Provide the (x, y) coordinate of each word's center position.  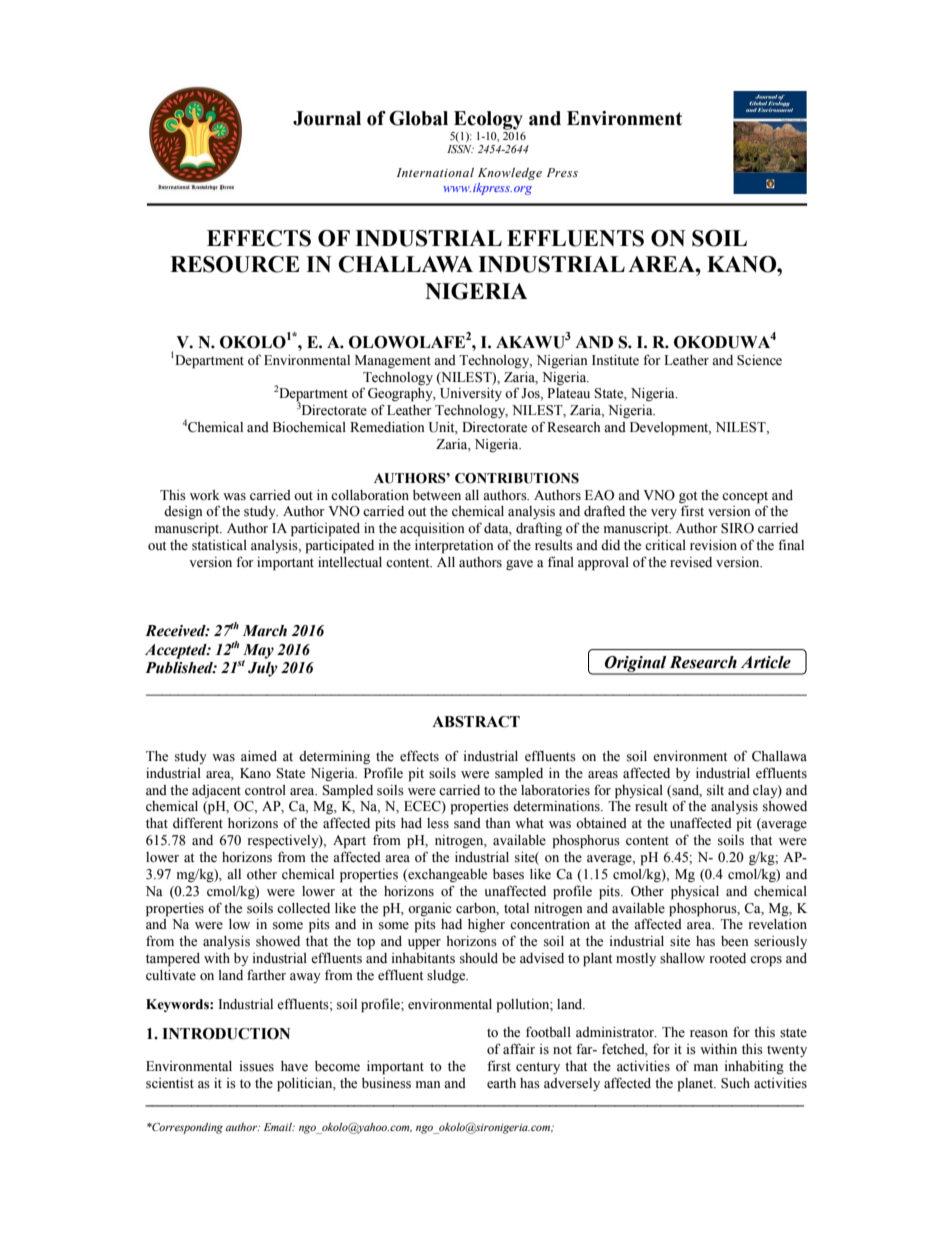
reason (709, 1034)
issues (257, 1066)
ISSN (460, 149)
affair (519, 1048)
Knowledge (510, 174)
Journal (327, 118)
